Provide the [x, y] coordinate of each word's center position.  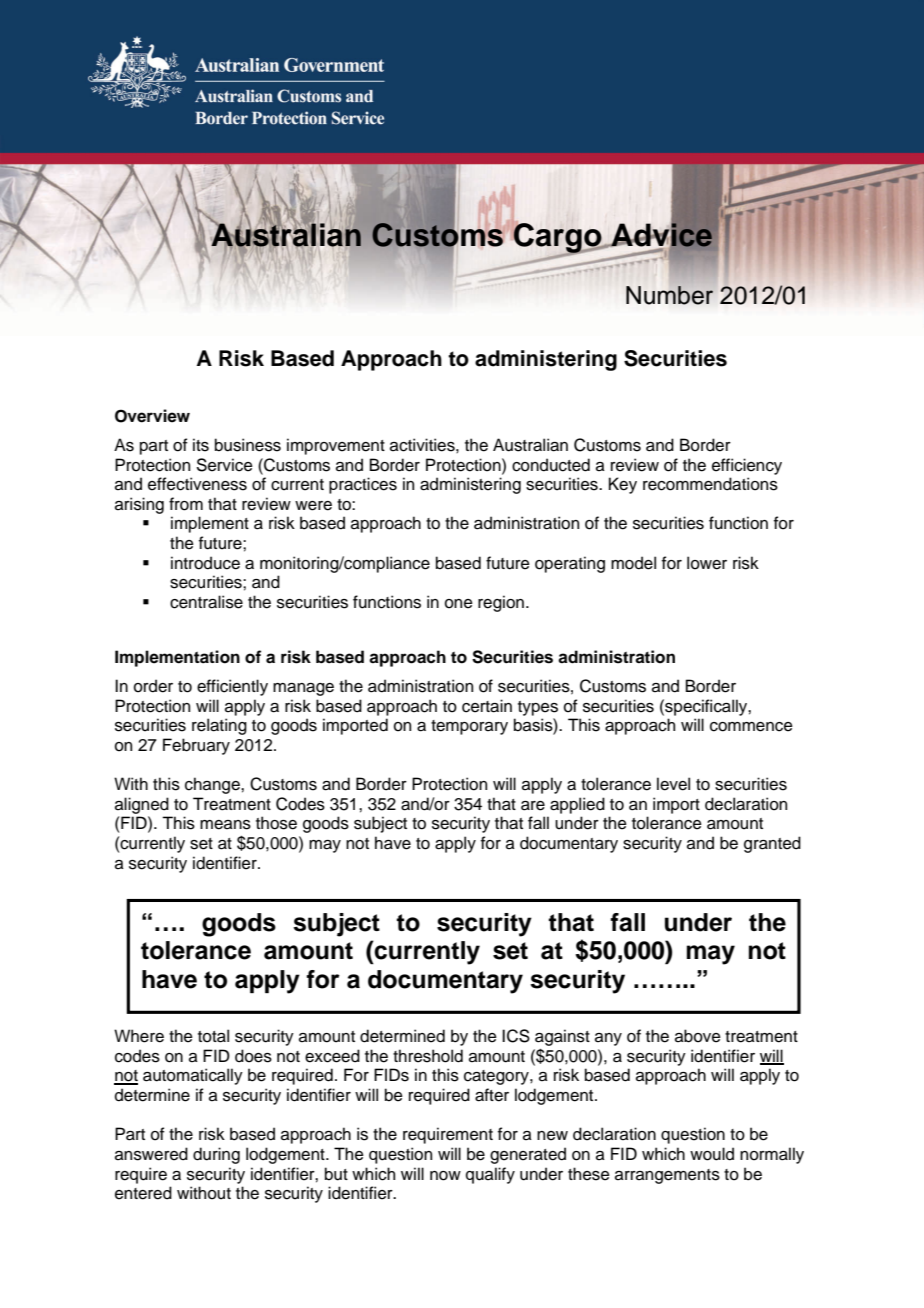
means [225, 825]
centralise [206, 602]
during [216, 1155]
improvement [336, 446]
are [533, 806]
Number [669, 295]
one [459, 604]
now [445, 1176]
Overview [152, 416]
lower [707, 563]
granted [772, 844]
